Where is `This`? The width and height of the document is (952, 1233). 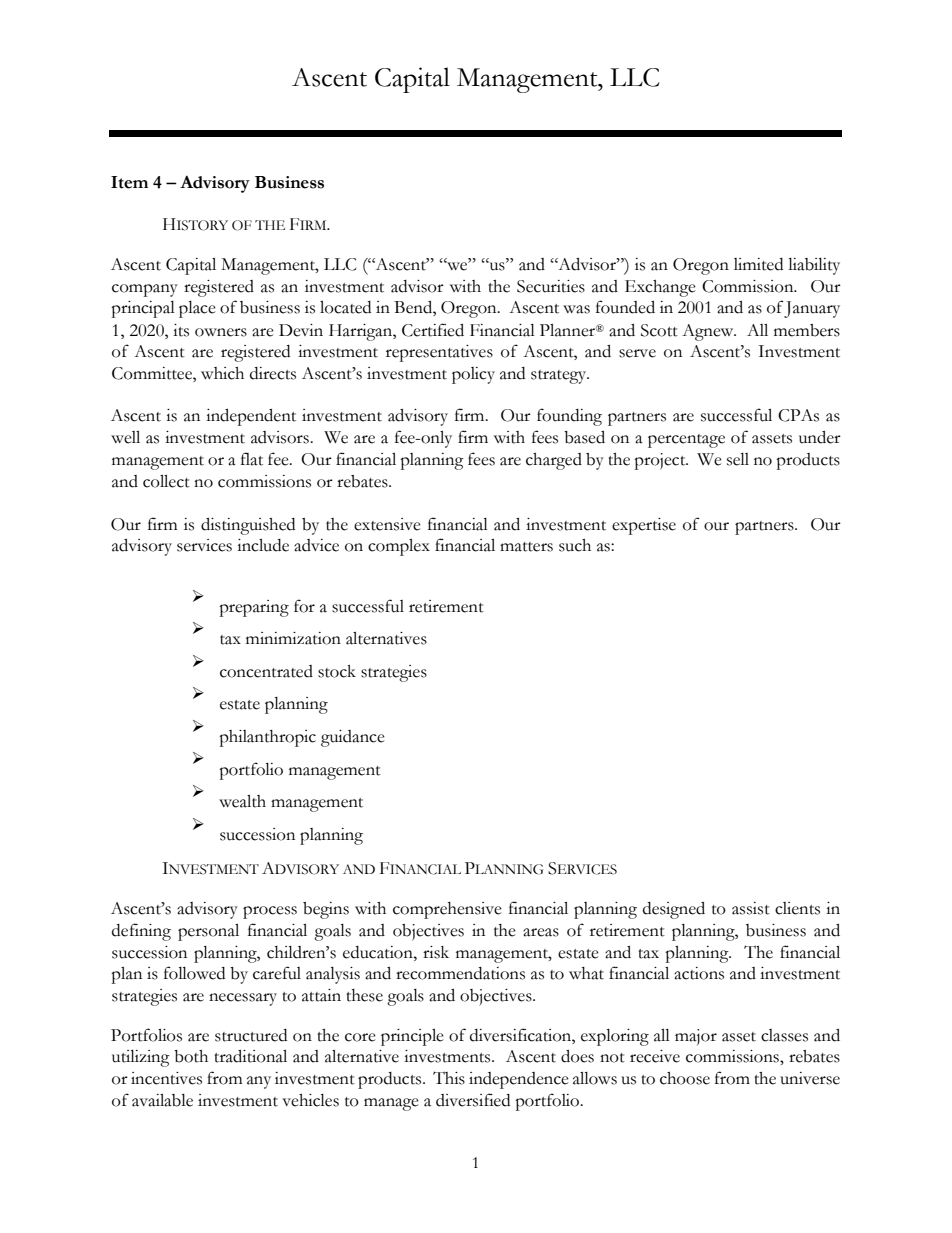
This is located at coordinates (449, 1078).
